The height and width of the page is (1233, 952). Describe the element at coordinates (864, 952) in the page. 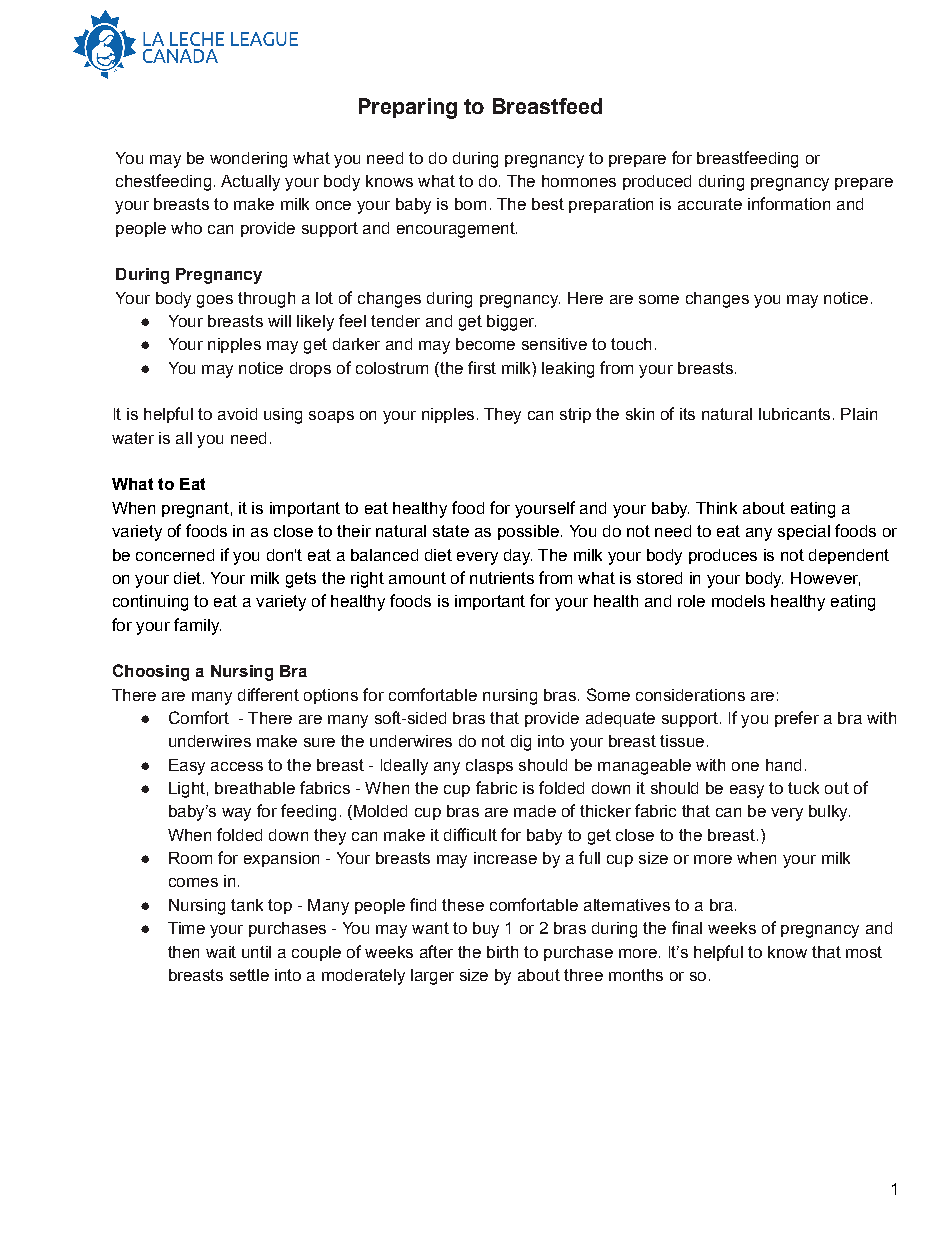

I see `most` at that location.
